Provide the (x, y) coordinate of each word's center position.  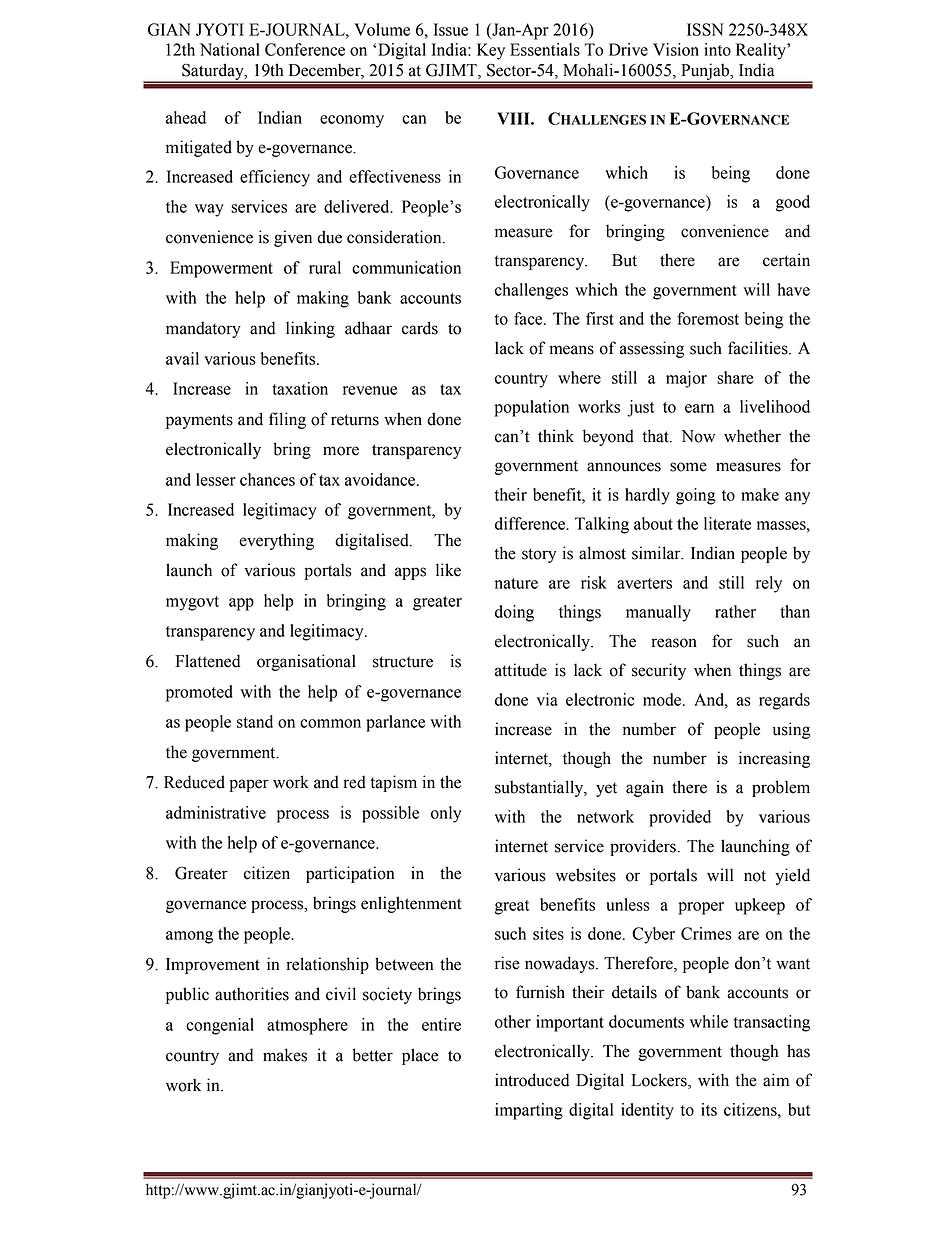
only (446, 814)
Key (491, 51)
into (717, 49)
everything (276, 541)
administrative (216, 812)
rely (769, 584)
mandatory (203, 329)
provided (680, 818)
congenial (220, 1026)
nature (516, 583)
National (230, 49)
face (529, 318)
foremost (708, 318)
